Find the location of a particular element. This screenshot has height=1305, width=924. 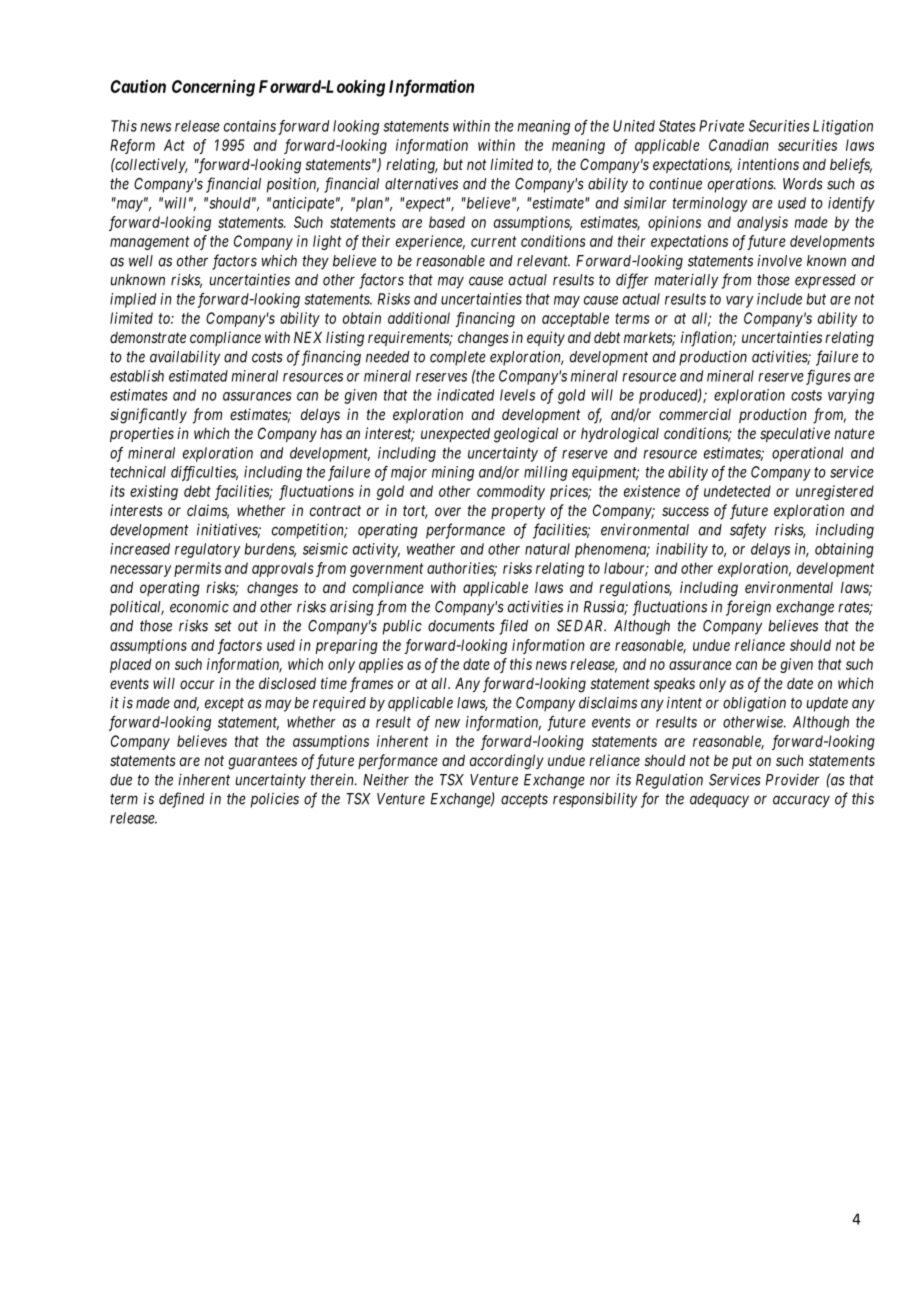

filed is located at coordinates (513, 627).
